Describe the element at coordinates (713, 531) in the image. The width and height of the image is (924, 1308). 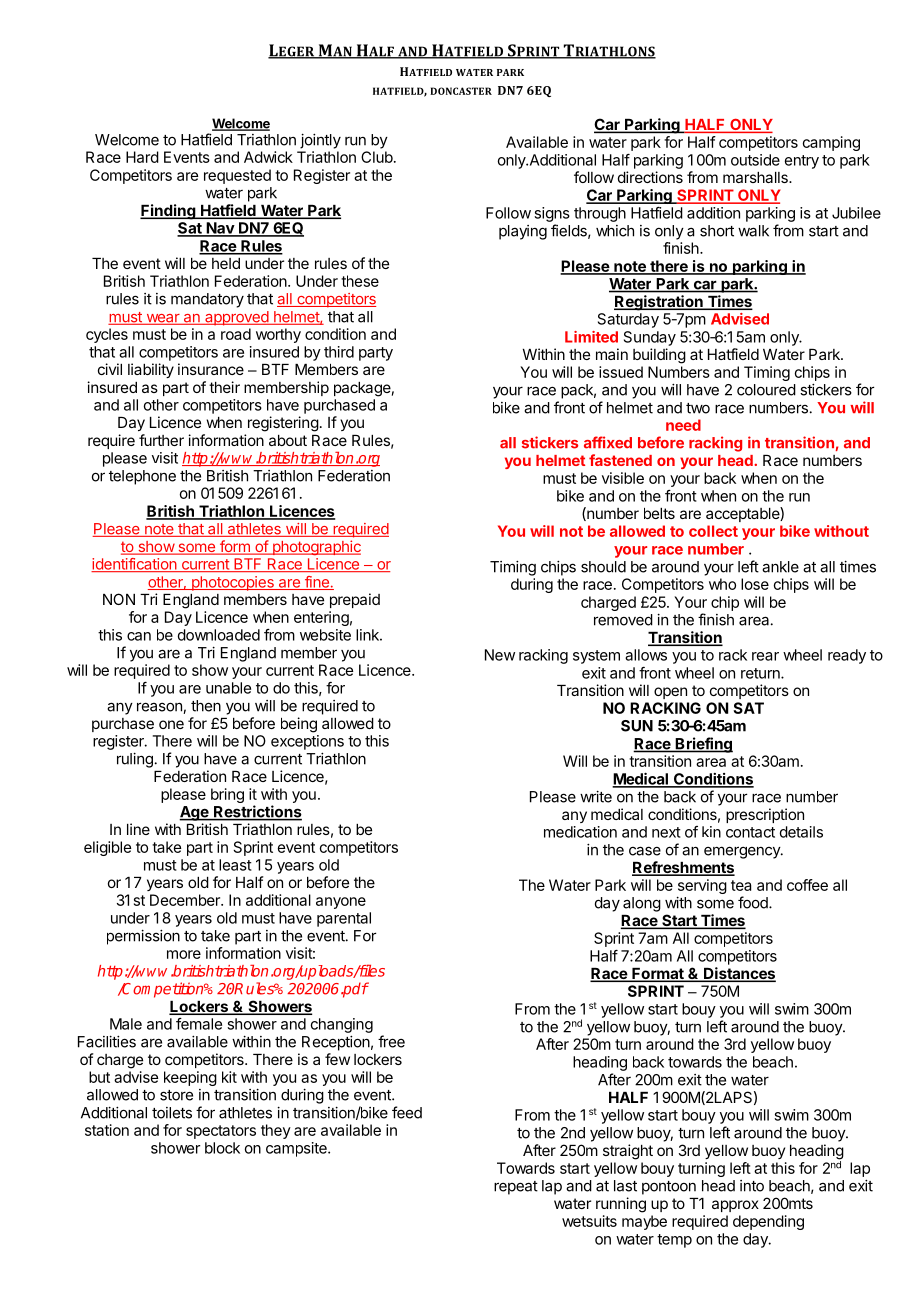
I see `collect` at that location.
